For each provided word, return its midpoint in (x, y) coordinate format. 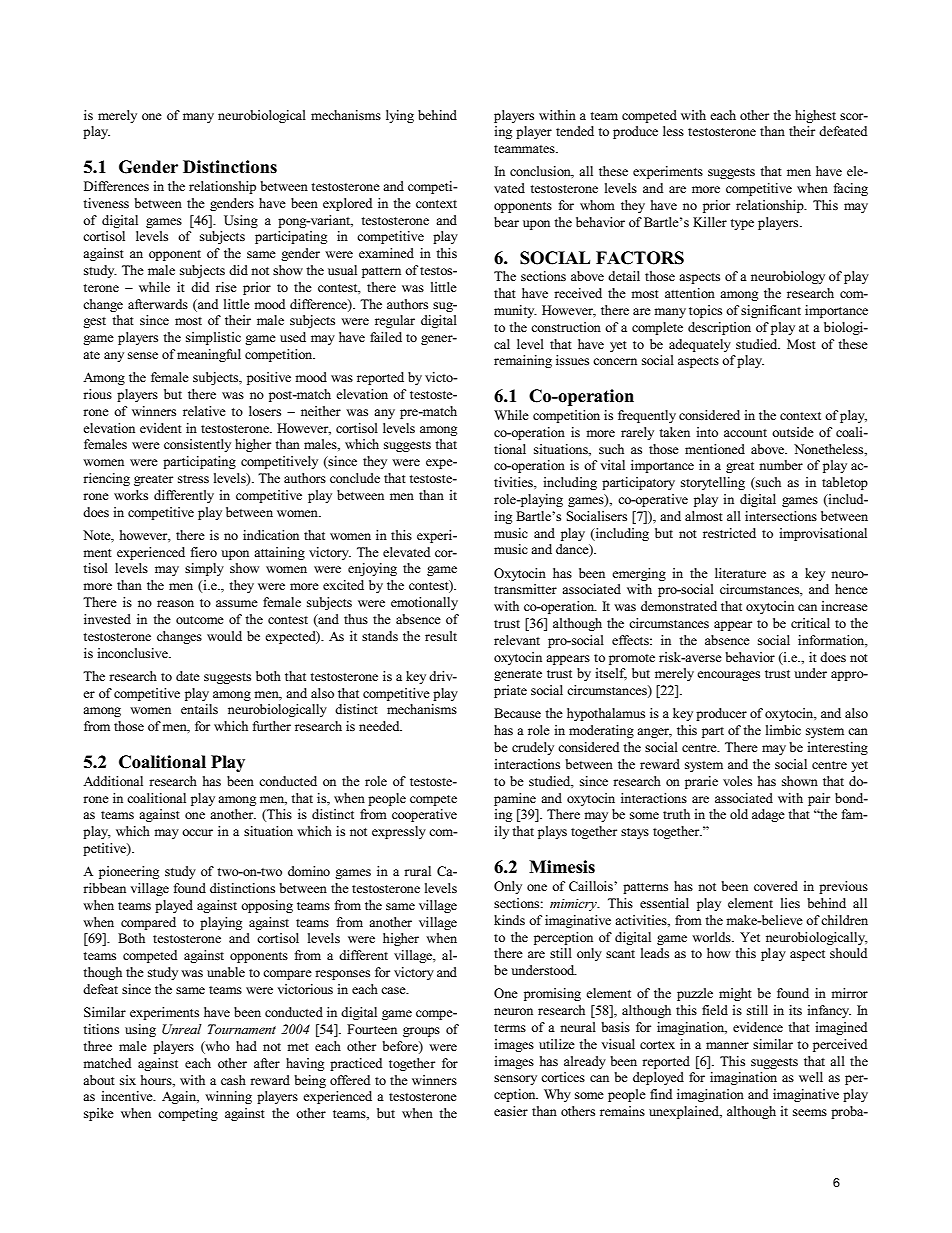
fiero (204, 552)
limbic (783, 730)
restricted (729, 533)
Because (517, 713)
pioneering (129, 872)
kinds (509, 920)
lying (400, 116)
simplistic (213, 338)
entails (199, 709)
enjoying (372, 569)
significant (771, 311)
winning (228, 1097)
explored (347, 204)
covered (776, 886)
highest (815, 116)
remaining (523, 361)
